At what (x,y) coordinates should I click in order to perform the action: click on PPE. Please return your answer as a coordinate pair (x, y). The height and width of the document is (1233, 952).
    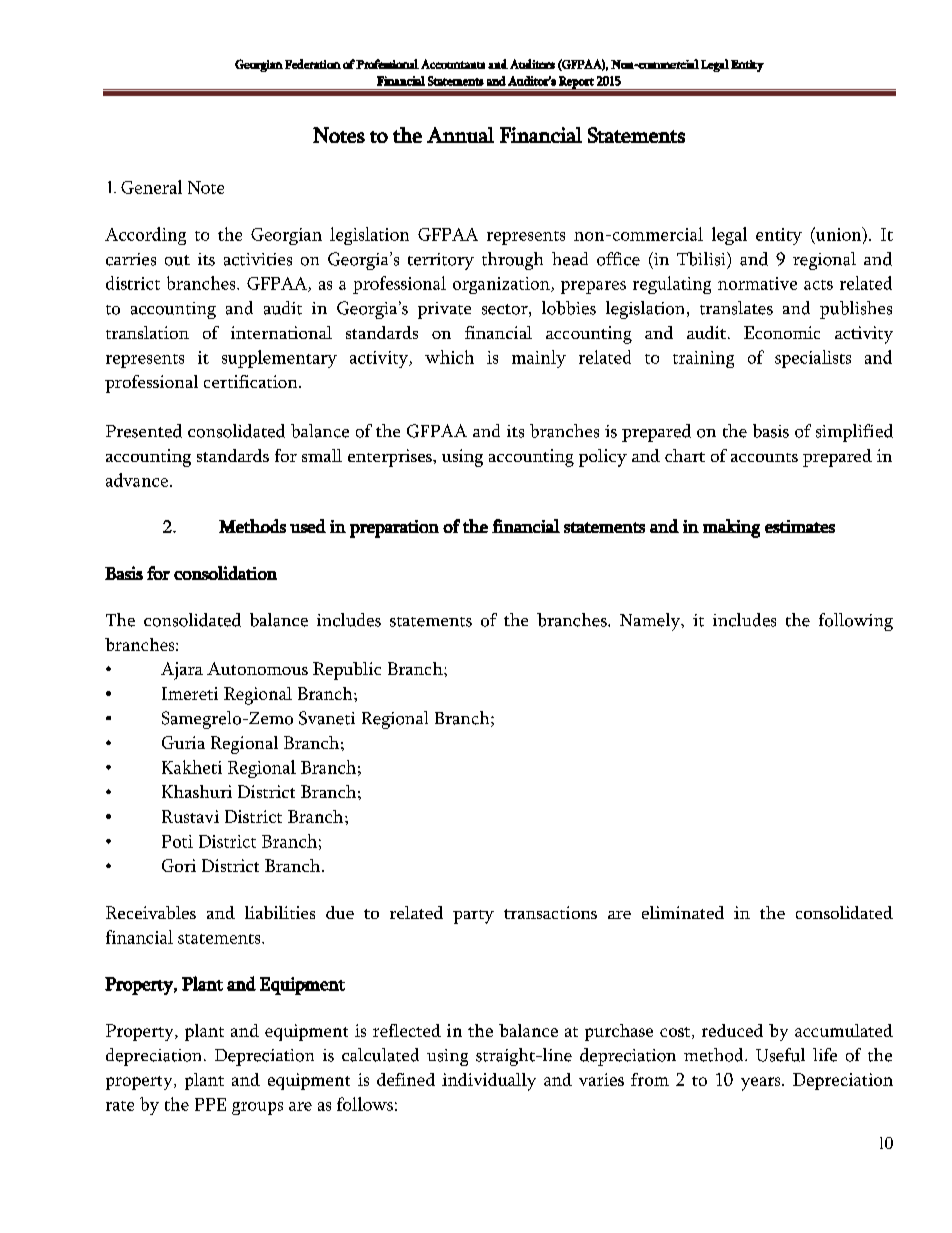
    Looking at the image, I should click on (210, 1104).
